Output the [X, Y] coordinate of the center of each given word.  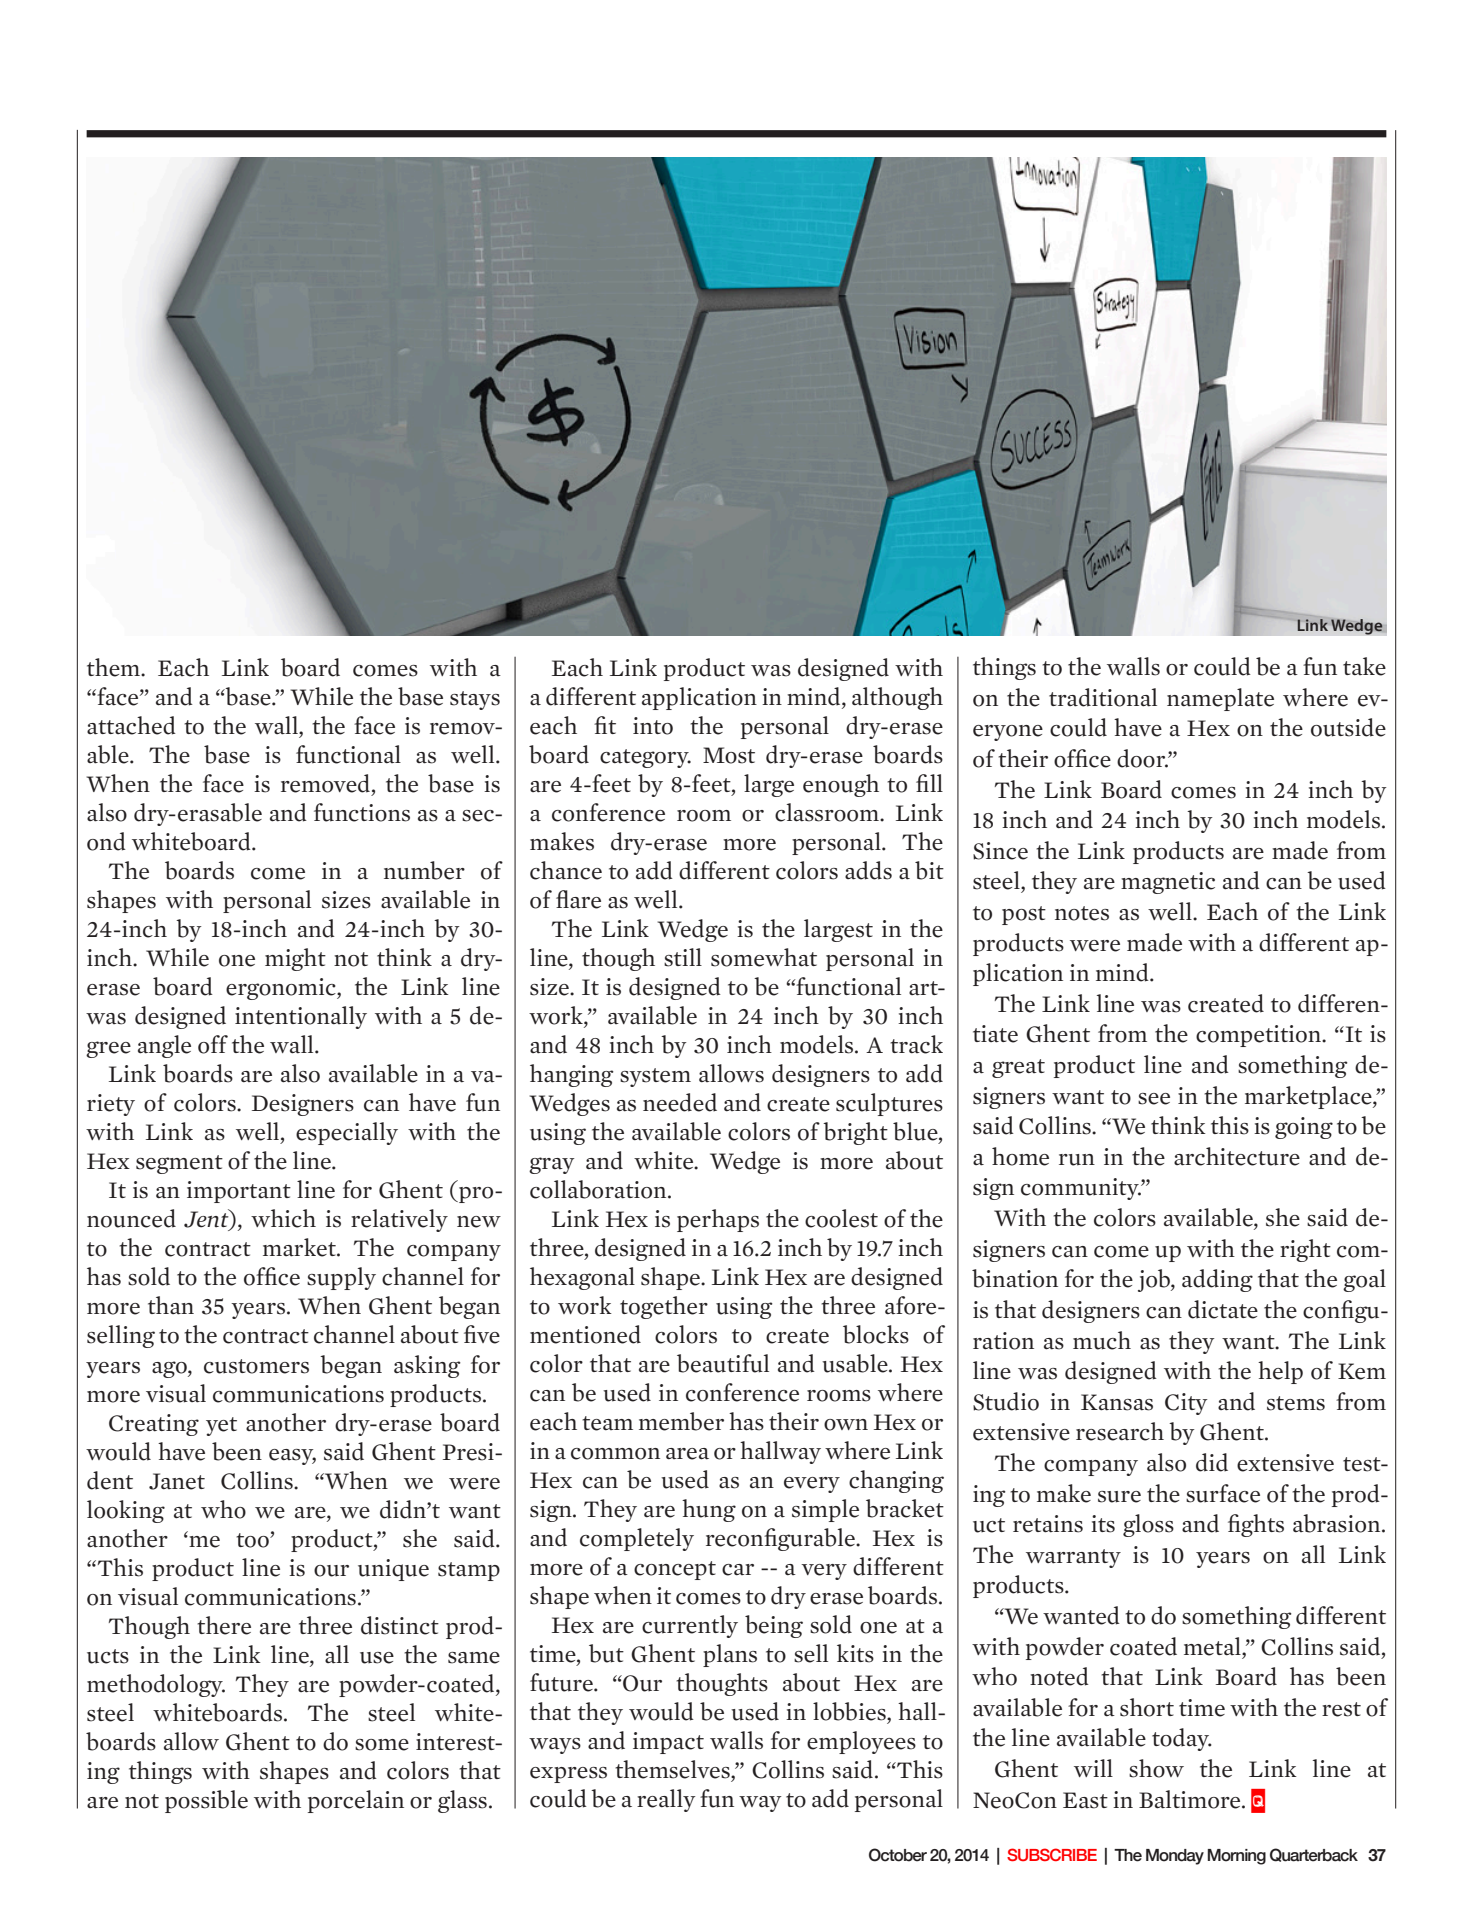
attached [131, 725]
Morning [1237, 1857]
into [653, 726]
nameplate [1220, 699]
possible [206, 1801]
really [666, 1800]
